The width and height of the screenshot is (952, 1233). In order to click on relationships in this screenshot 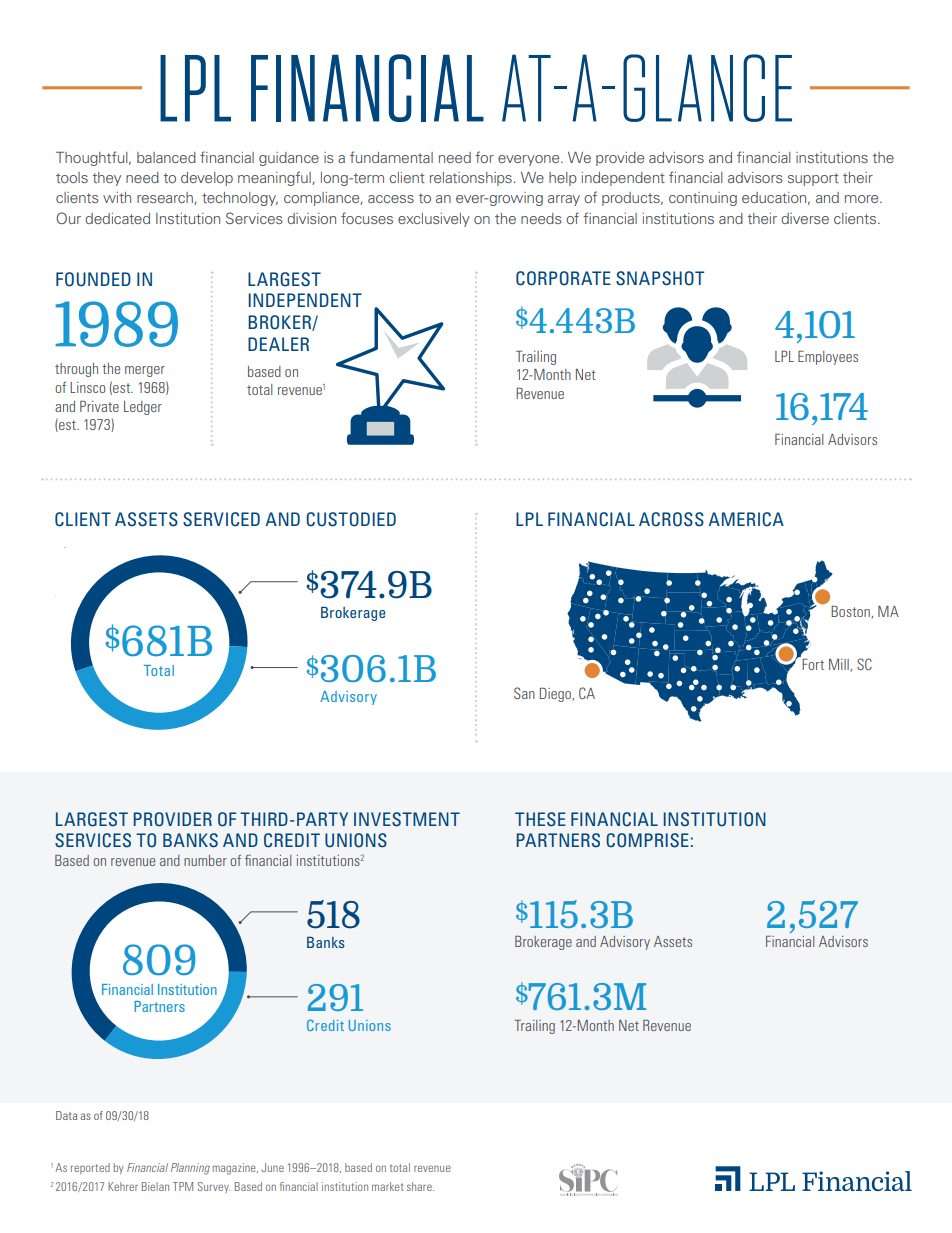, I will do `click(471, 179)`.
